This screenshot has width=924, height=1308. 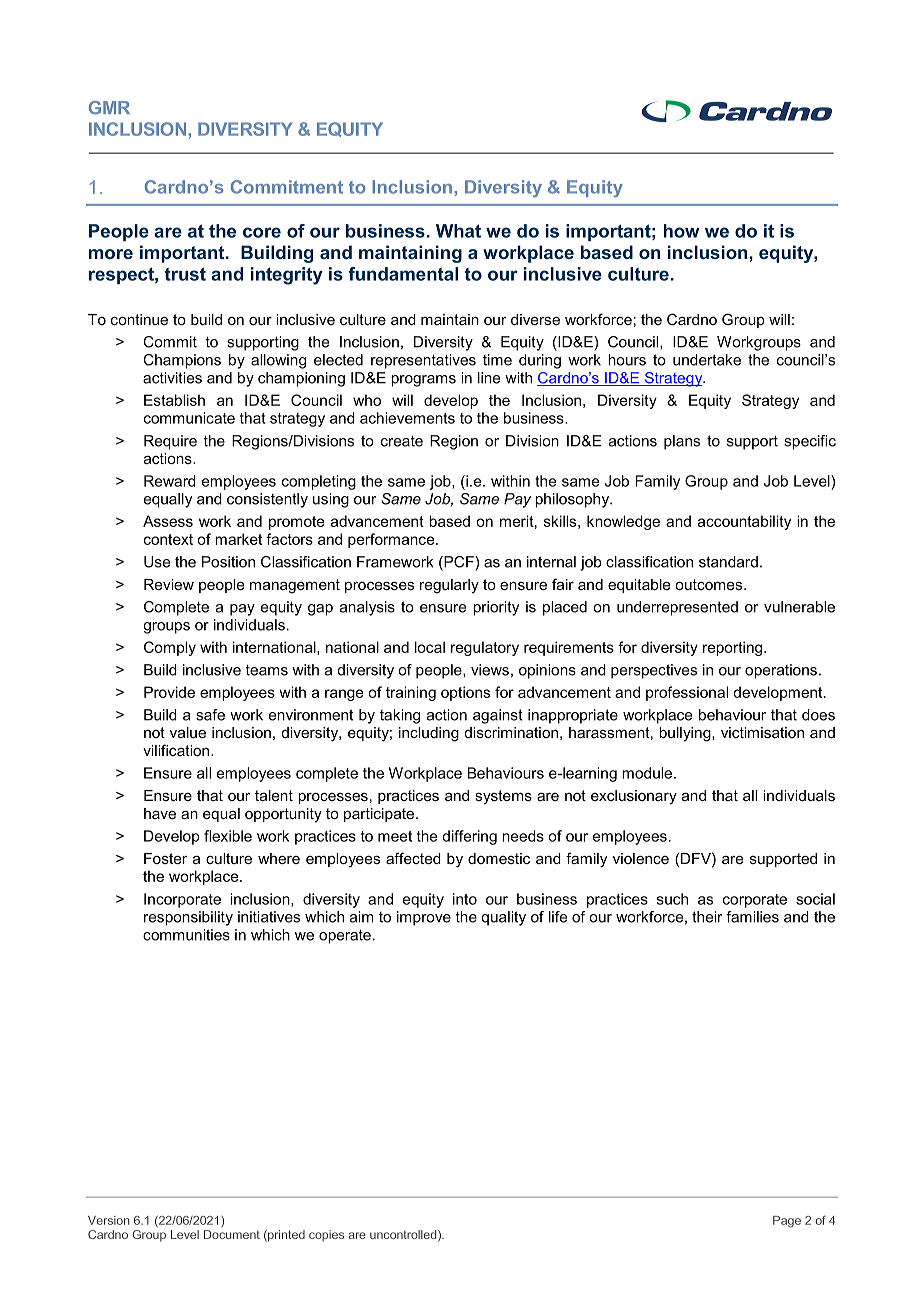 I want to click on What, so click(x=458, y=231).
